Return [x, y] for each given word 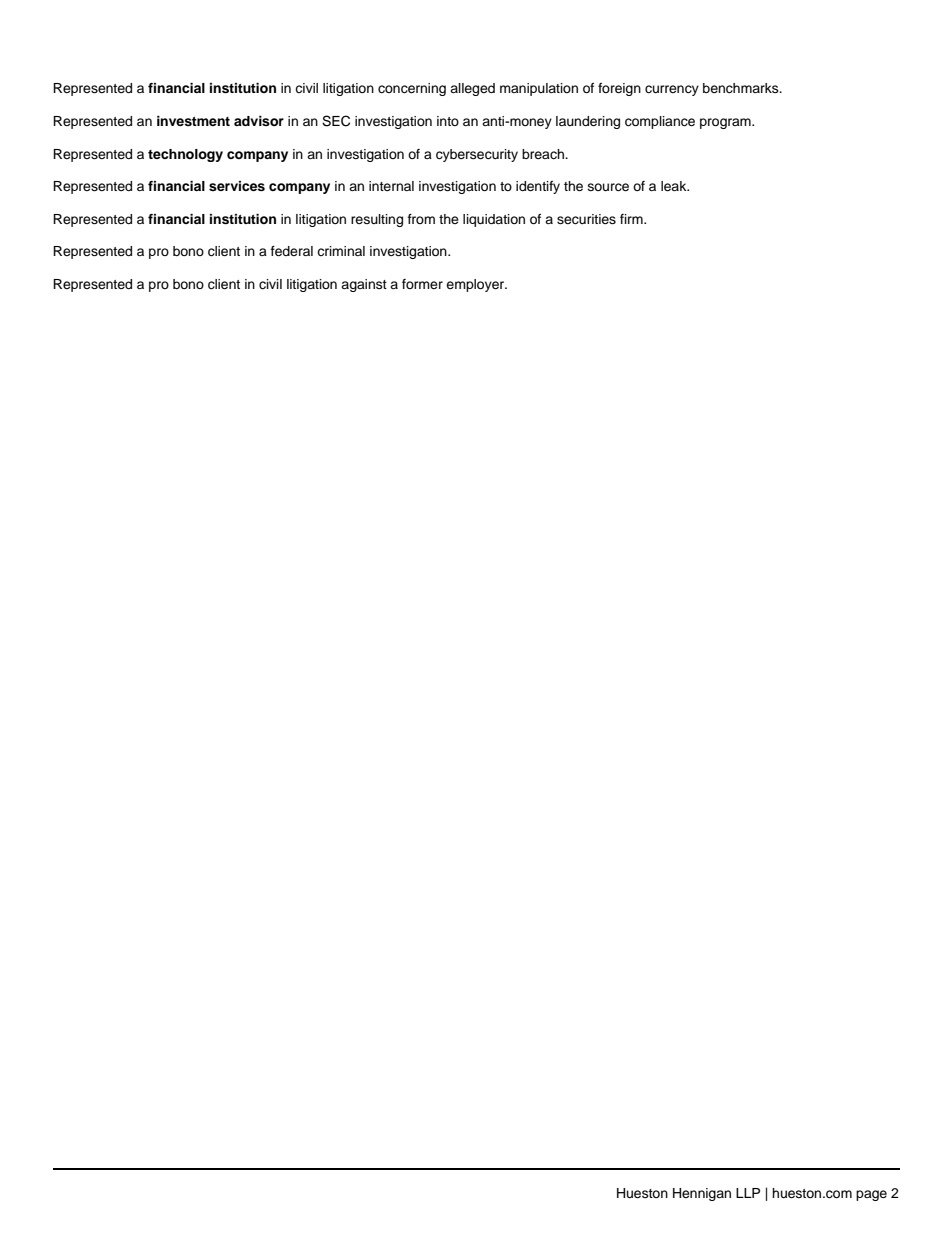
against [364, 285]
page [871, 1195]
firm [632, 219]
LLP [748, 1193]
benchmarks [742, 88]
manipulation [539, 89]
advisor [259, 121]
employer [476, 285]
